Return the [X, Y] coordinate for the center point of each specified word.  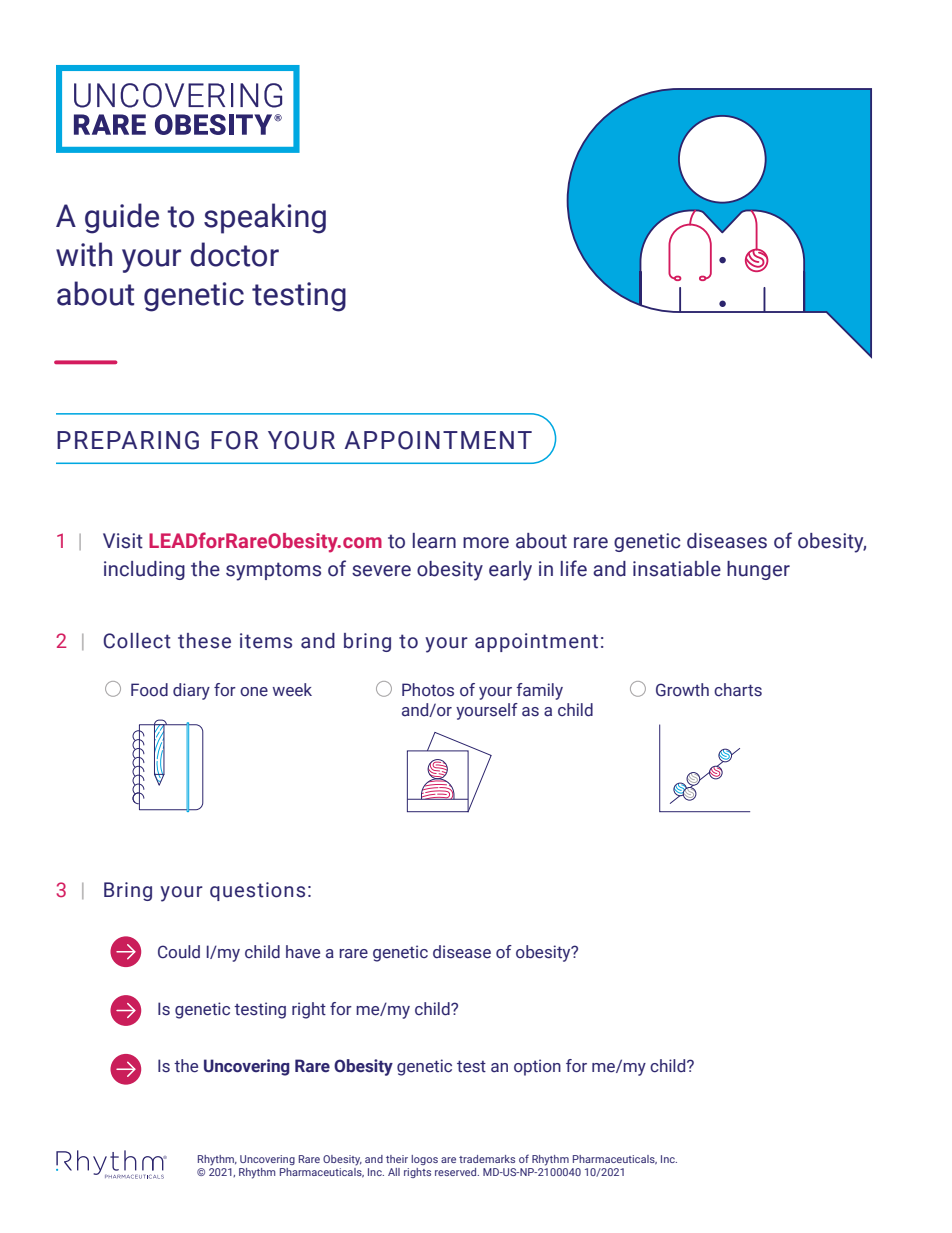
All [394, 1172]
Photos [428, 690]
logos [424, 1160]
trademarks [487, 1159]
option [537, 1067]
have [303, 952]
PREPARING [128, 440]
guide [122, 218]
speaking [265, 218]
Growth [682, 690]
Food [149, 690]
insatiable [677, 569]
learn [434, 541]
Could [179, 952]
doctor [234, 254]
